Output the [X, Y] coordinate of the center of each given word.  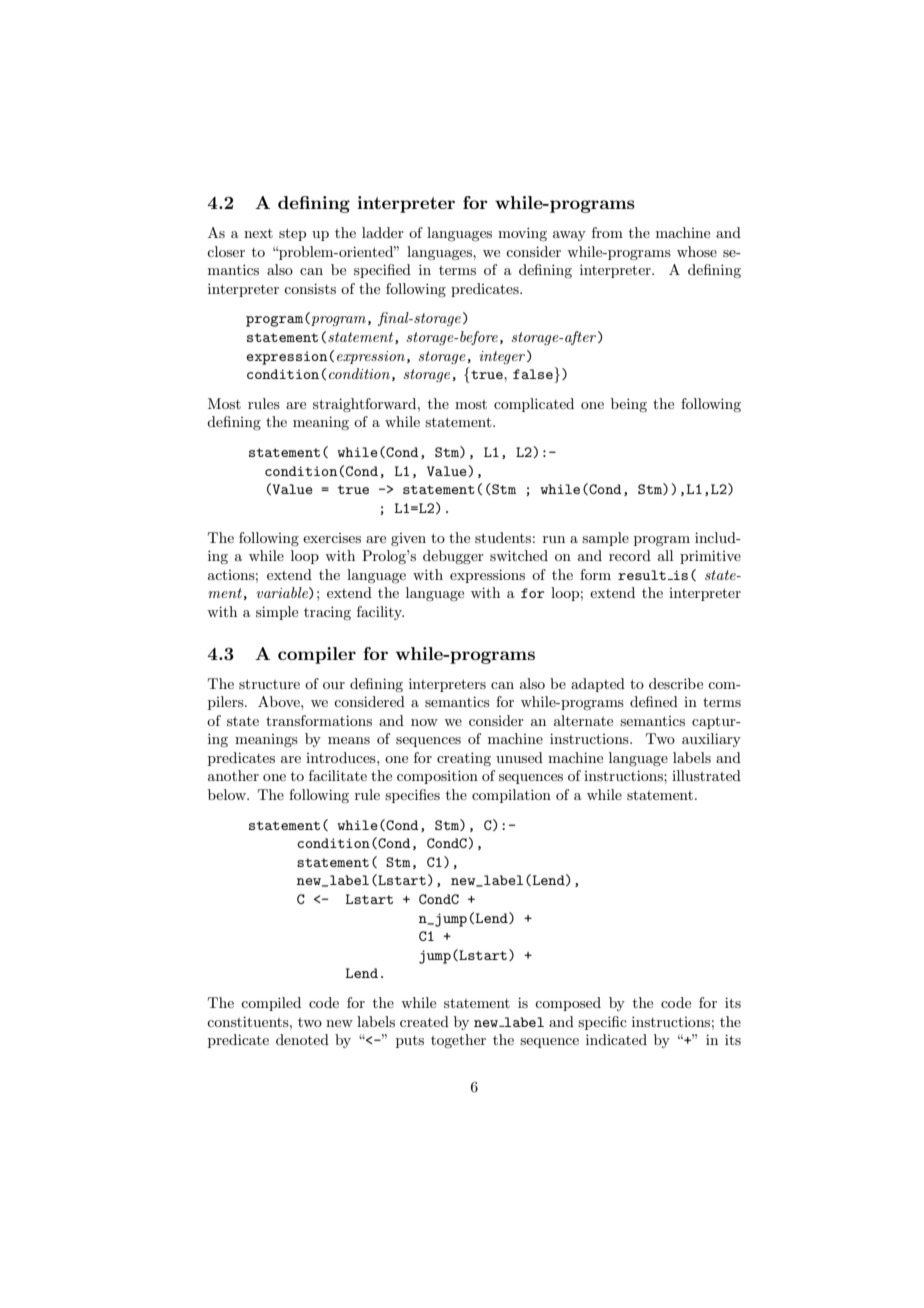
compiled [271, 1004]
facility [380, 613]
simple [277, 613]
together [458, 1041]
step [292, 234]
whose [697, 251]
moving [522, 234]
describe [676, 683]
